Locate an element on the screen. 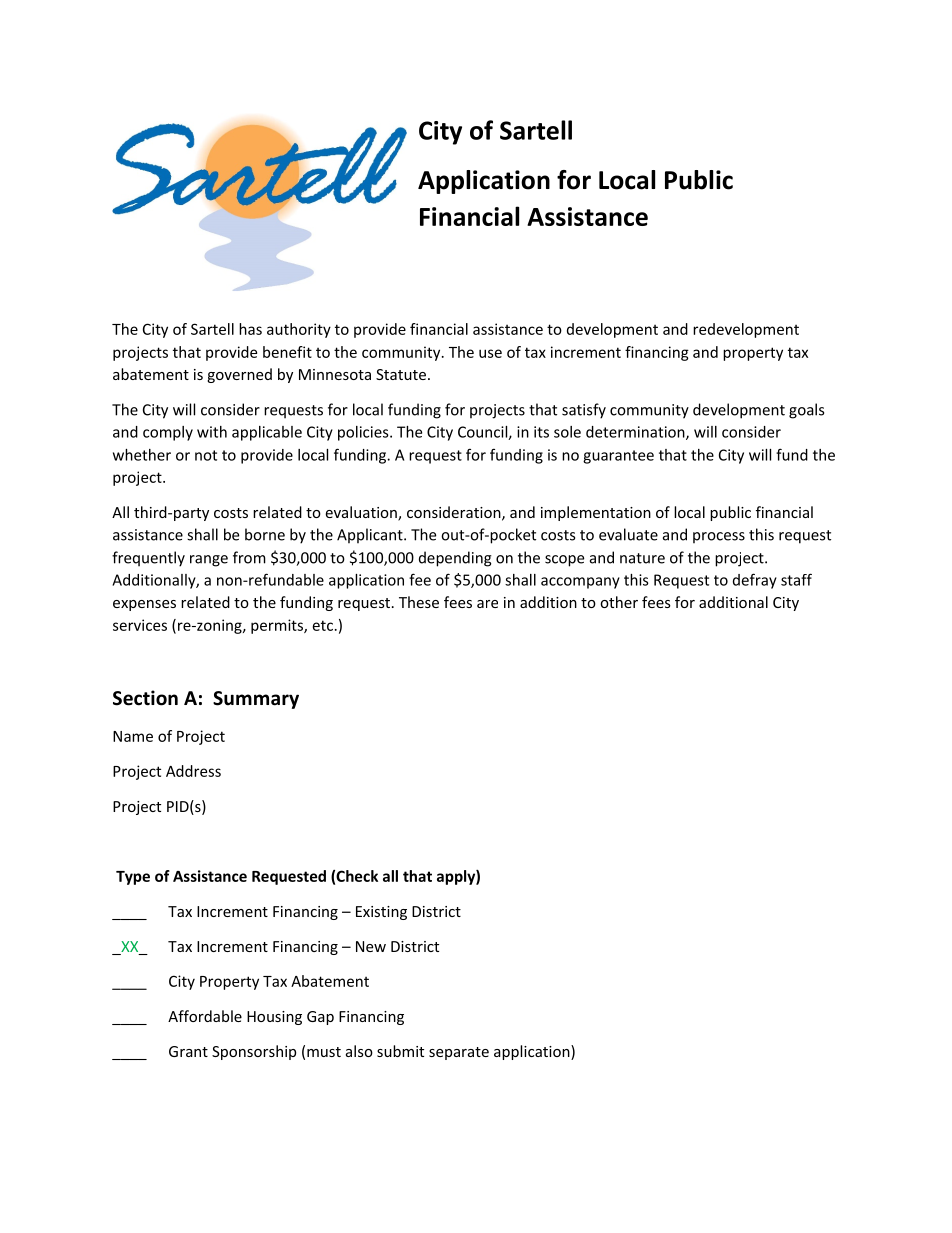 This screenshot has height=1233, width=952. goals is located at coordinates (806, 411).
